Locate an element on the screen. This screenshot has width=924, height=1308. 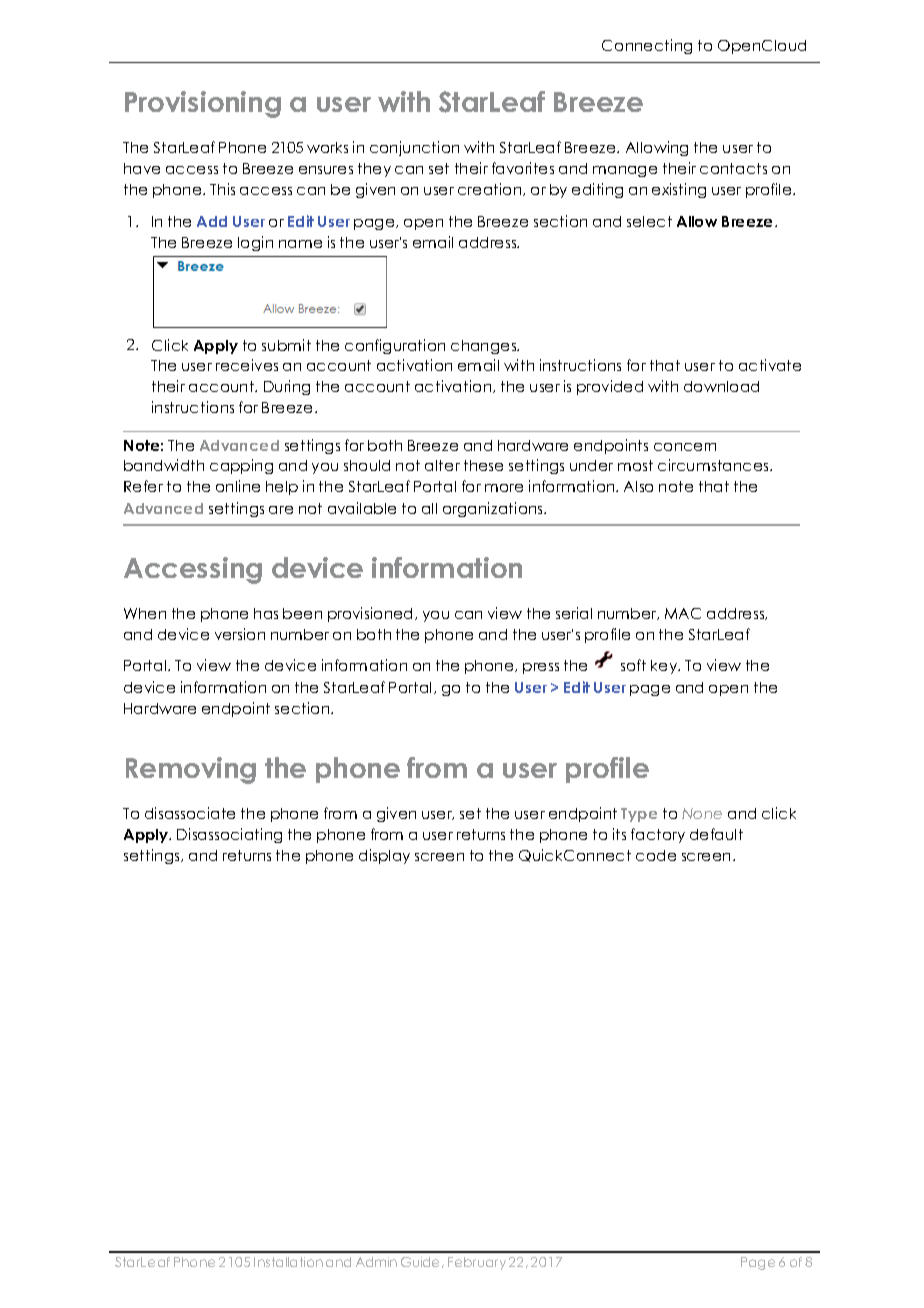
Disassociating is located at coordinates (229, 835).
